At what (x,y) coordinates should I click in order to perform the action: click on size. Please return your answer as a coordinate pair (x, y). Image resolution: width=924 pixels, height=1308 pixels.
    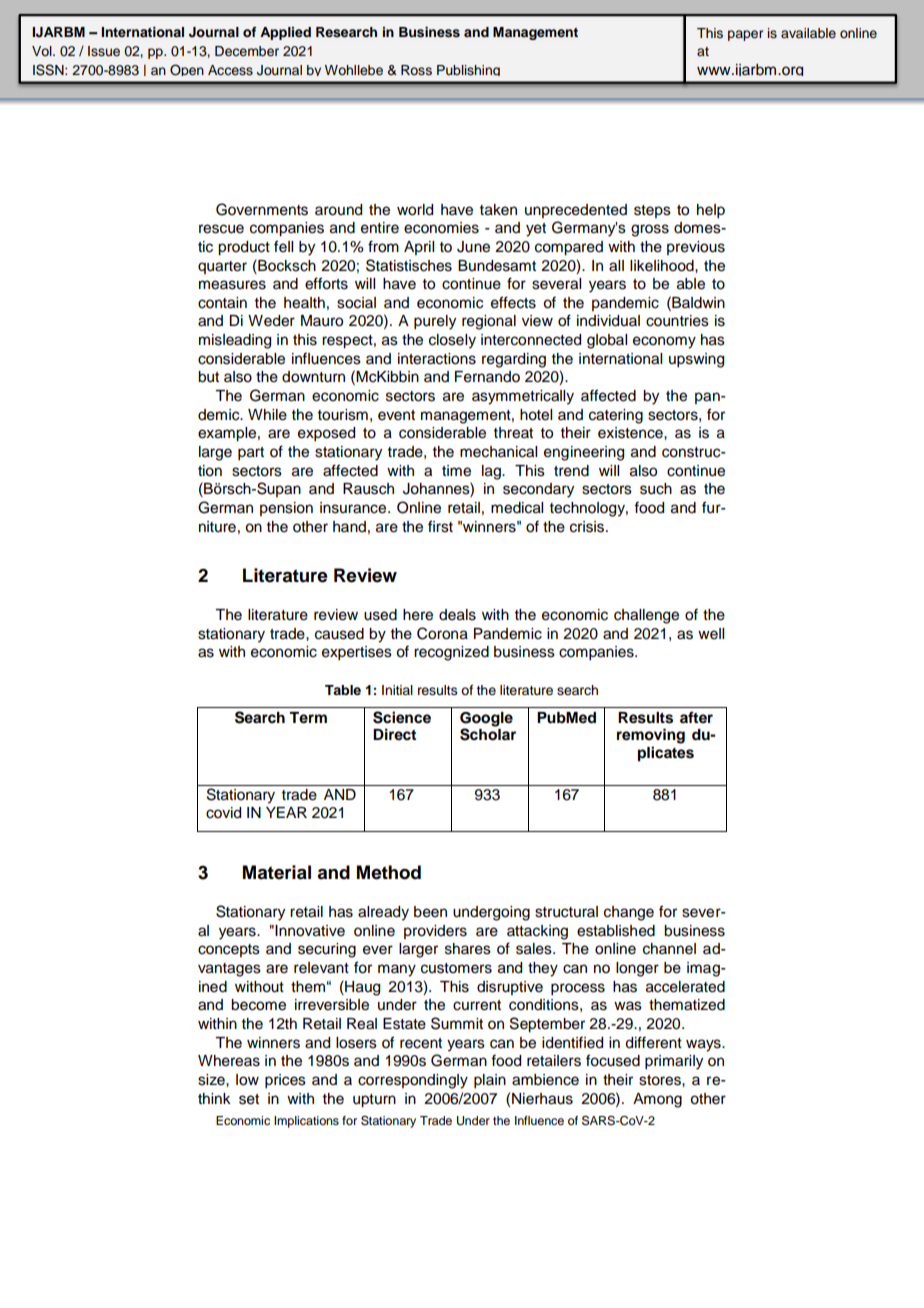
    Looking at the image, I should click on (212, 1080).
